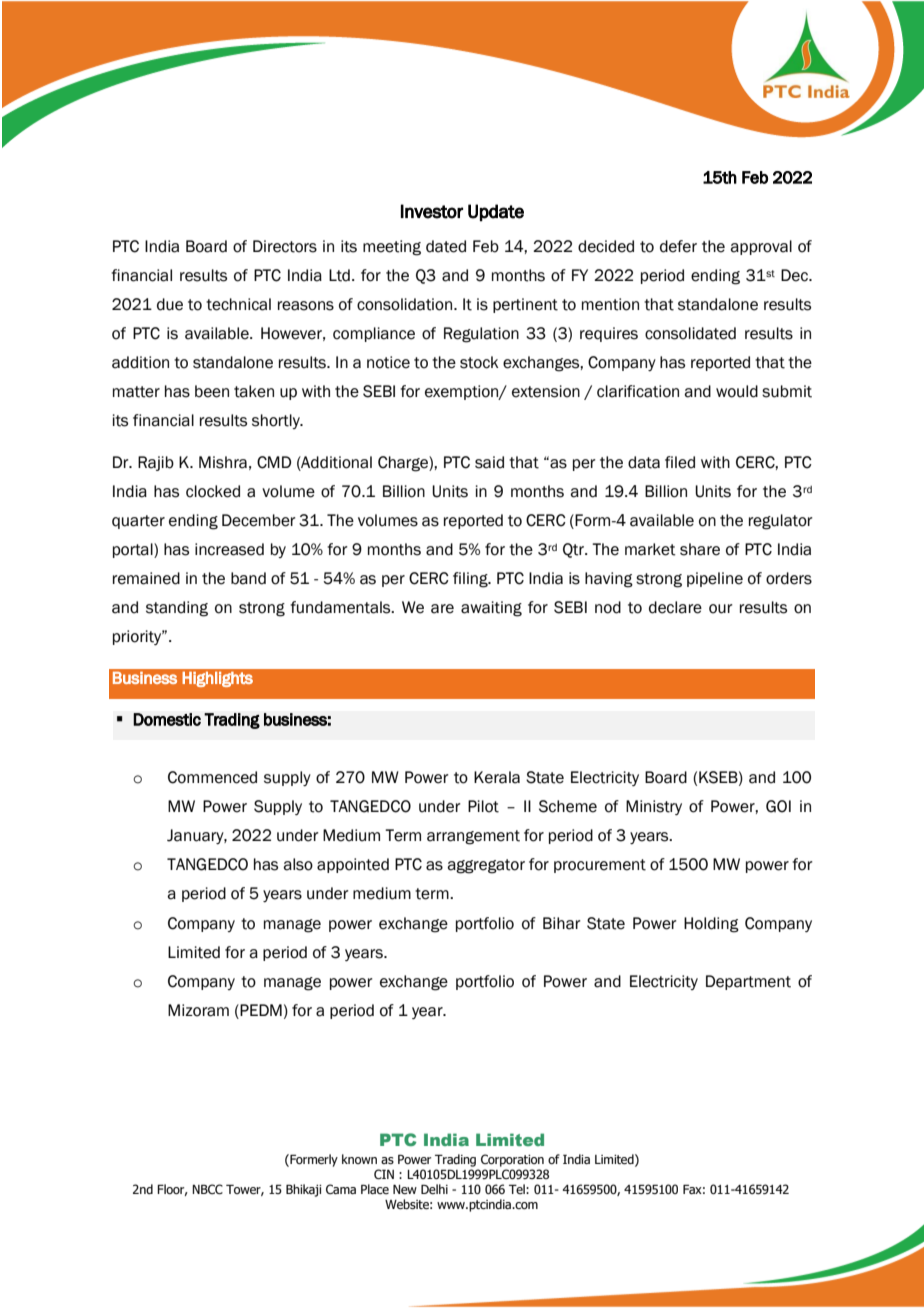 The image size is (924, 1308). I want to click on filing, so click(471, 580).
